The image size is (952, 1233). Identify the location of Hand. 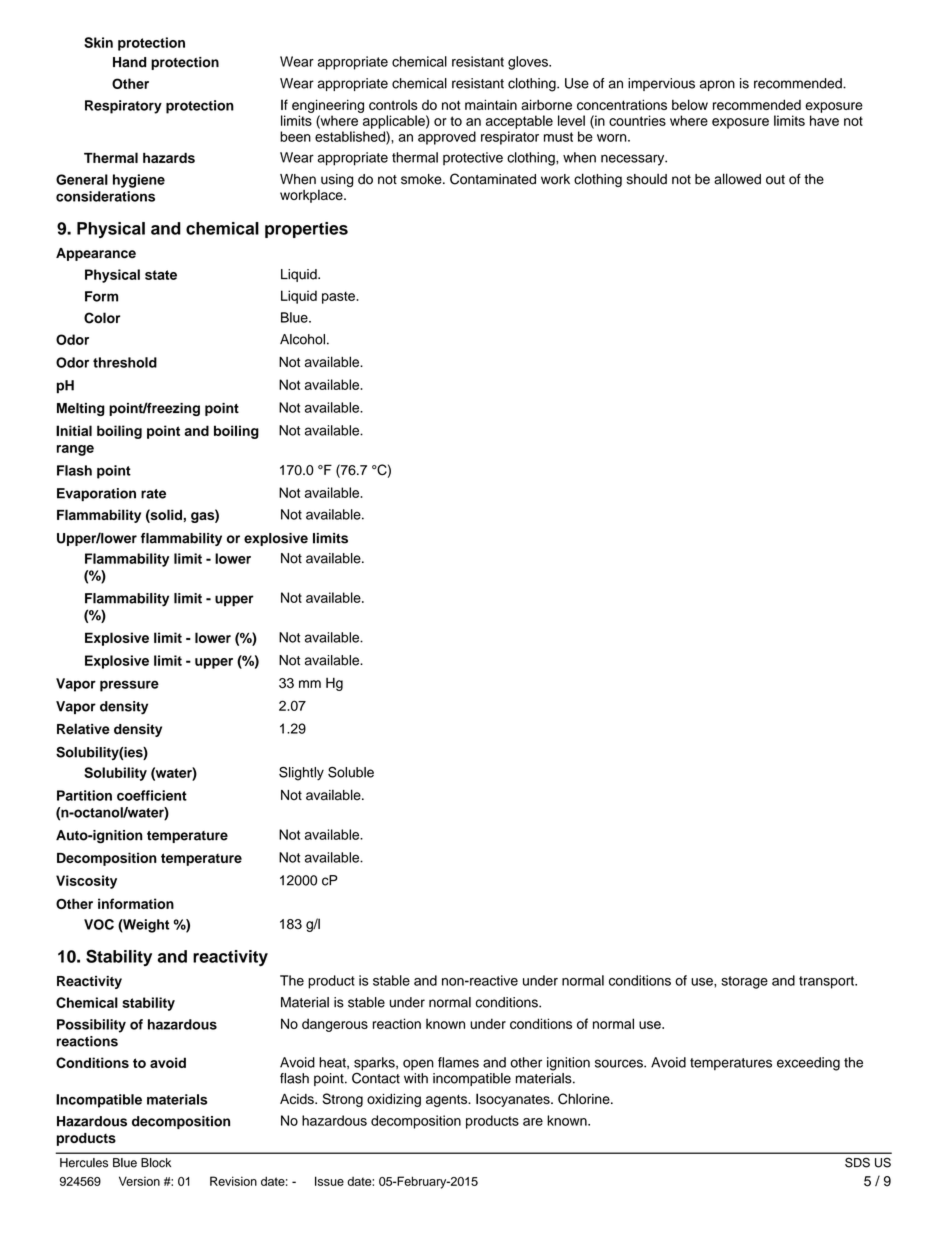
(129, 62).
